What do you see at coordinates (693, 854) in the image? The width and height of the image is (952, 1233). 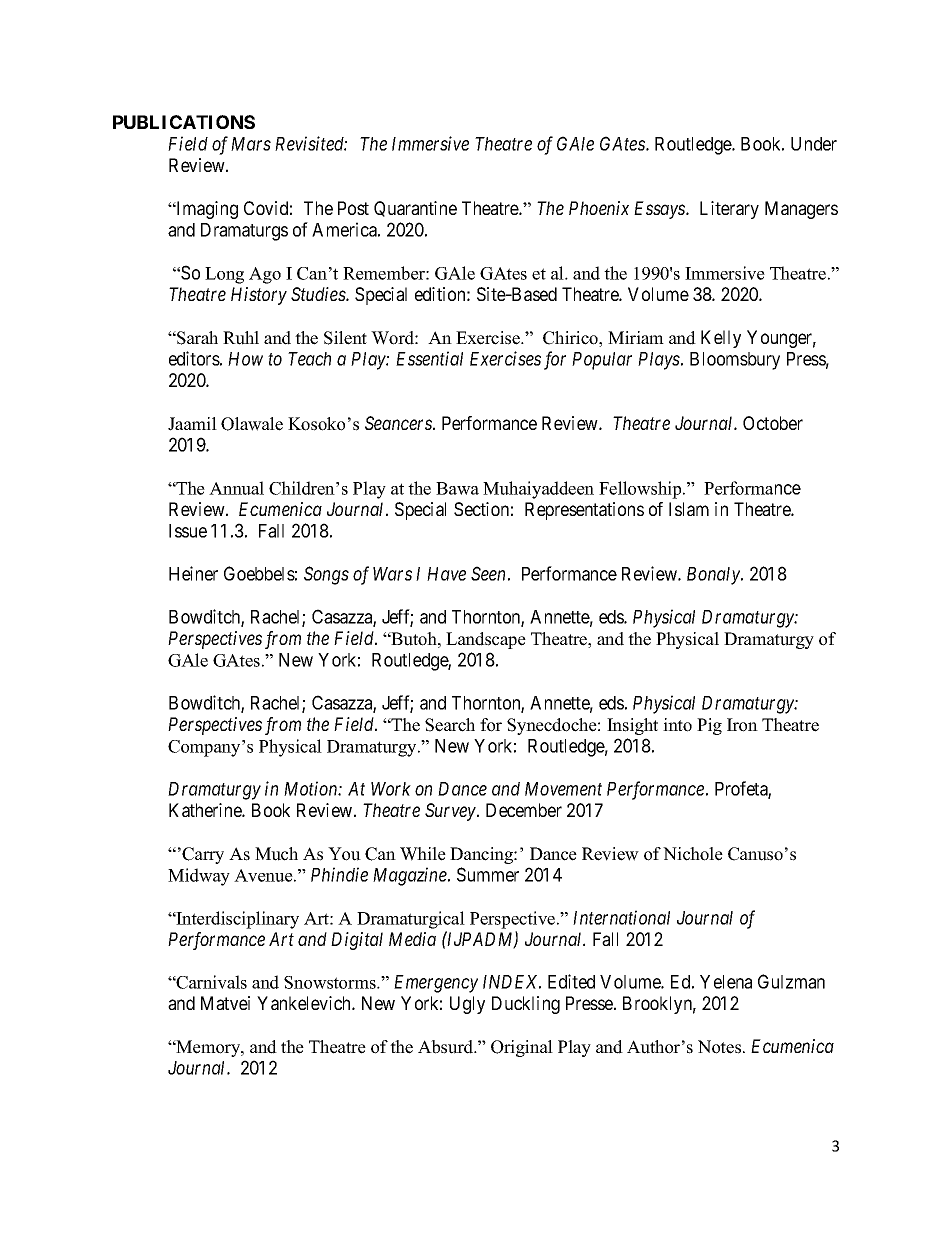 I see `Nichole` at bounding box center [693, 854].
